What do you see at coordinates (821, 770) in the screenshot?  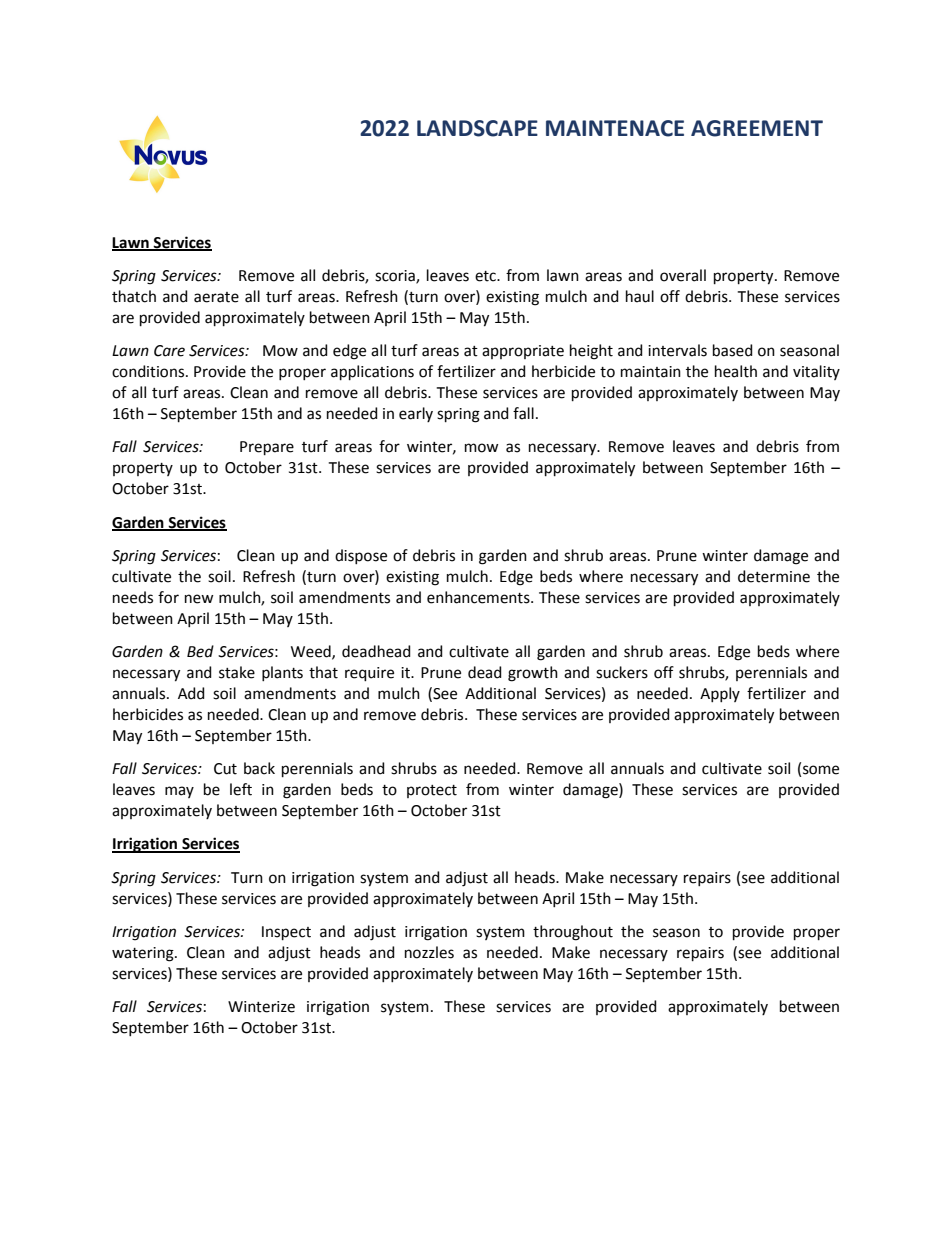 I see `some` at bounding box center [821, 770].
